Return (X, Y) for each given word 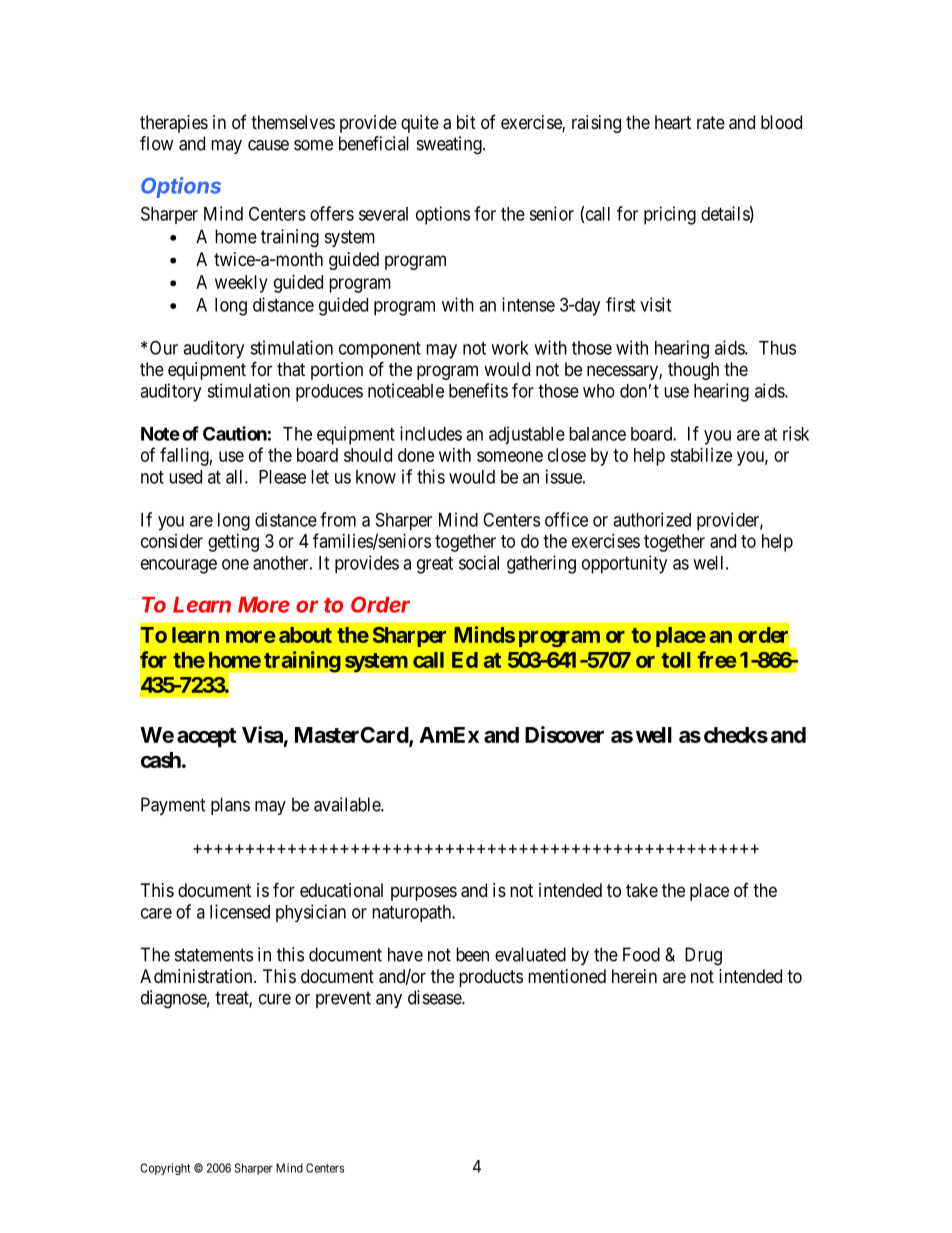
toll (676, 660)
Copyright (165, 1169)
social (479, 562)
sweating (450, 145)
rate (711, 122)
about (305, 635)
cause (268, 145)
